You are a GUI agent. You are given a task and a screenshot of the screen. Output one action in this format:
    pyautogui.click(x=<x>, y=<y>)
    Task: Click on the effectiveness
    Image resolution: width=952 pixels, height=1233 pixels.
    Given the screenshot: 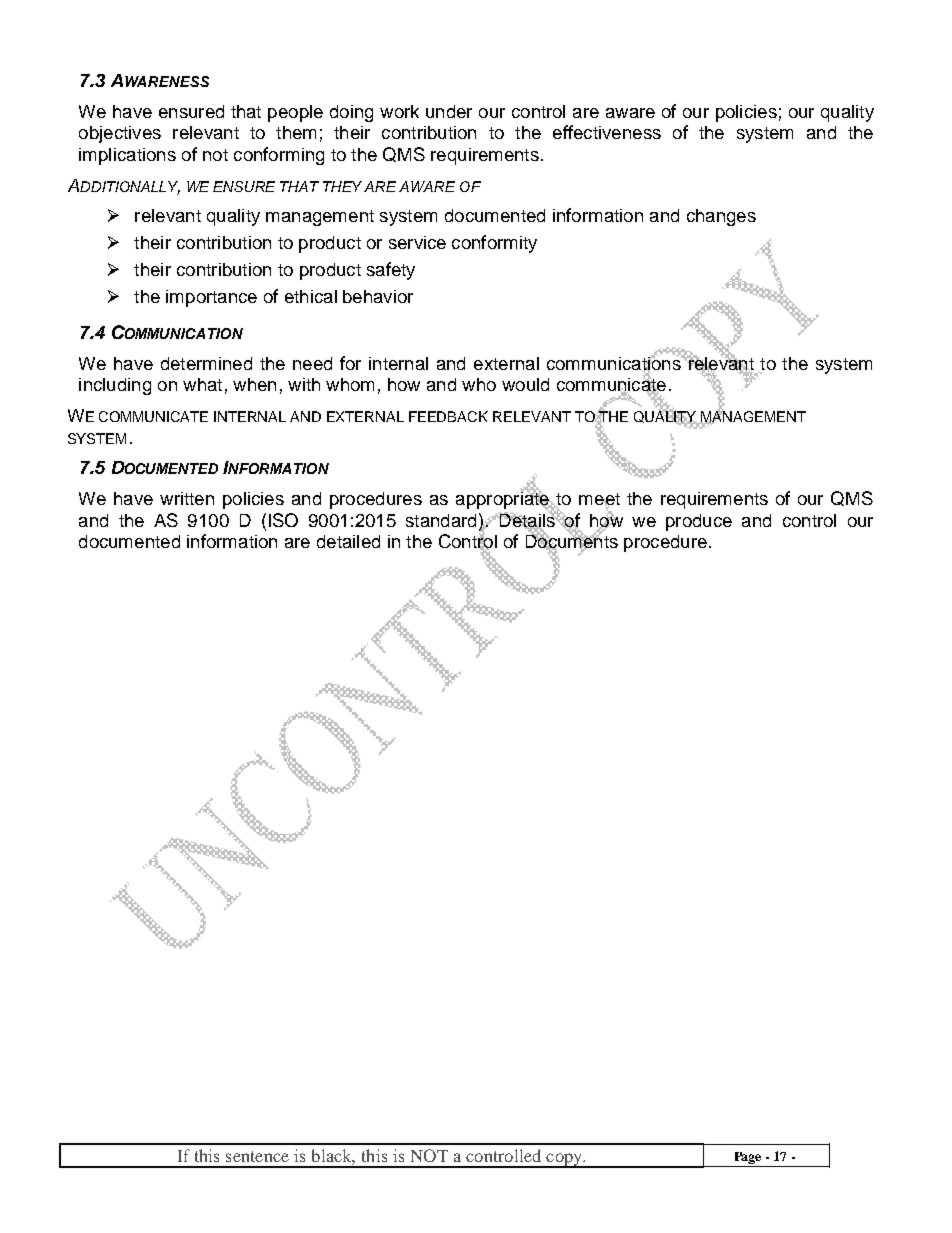 What is the action you would take?
    pyautogui.click(x=607, y=132)
